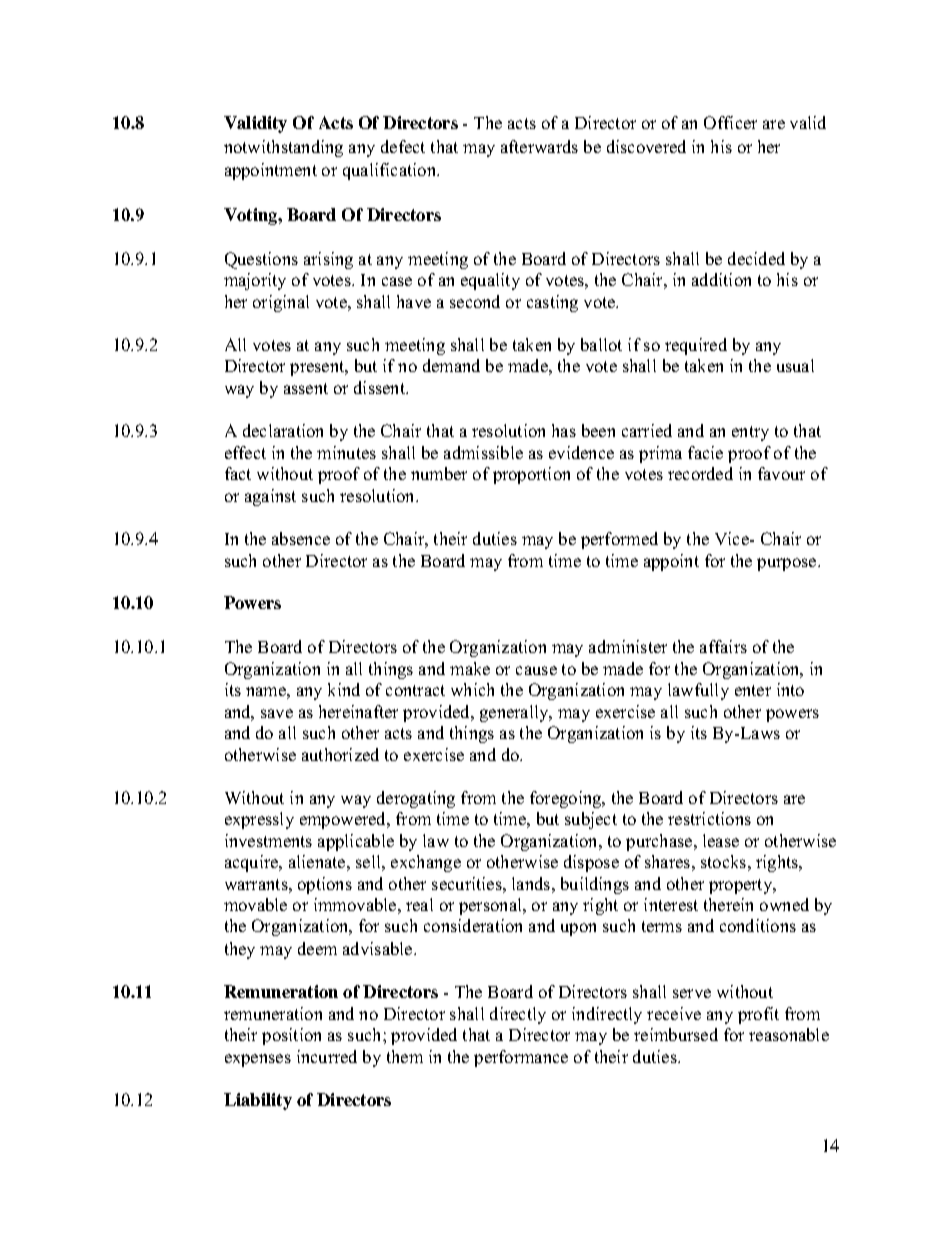  What do you see at coordinates (327, 1056) in the page?
I see `incurred` at bounding box center [327, 1056].
